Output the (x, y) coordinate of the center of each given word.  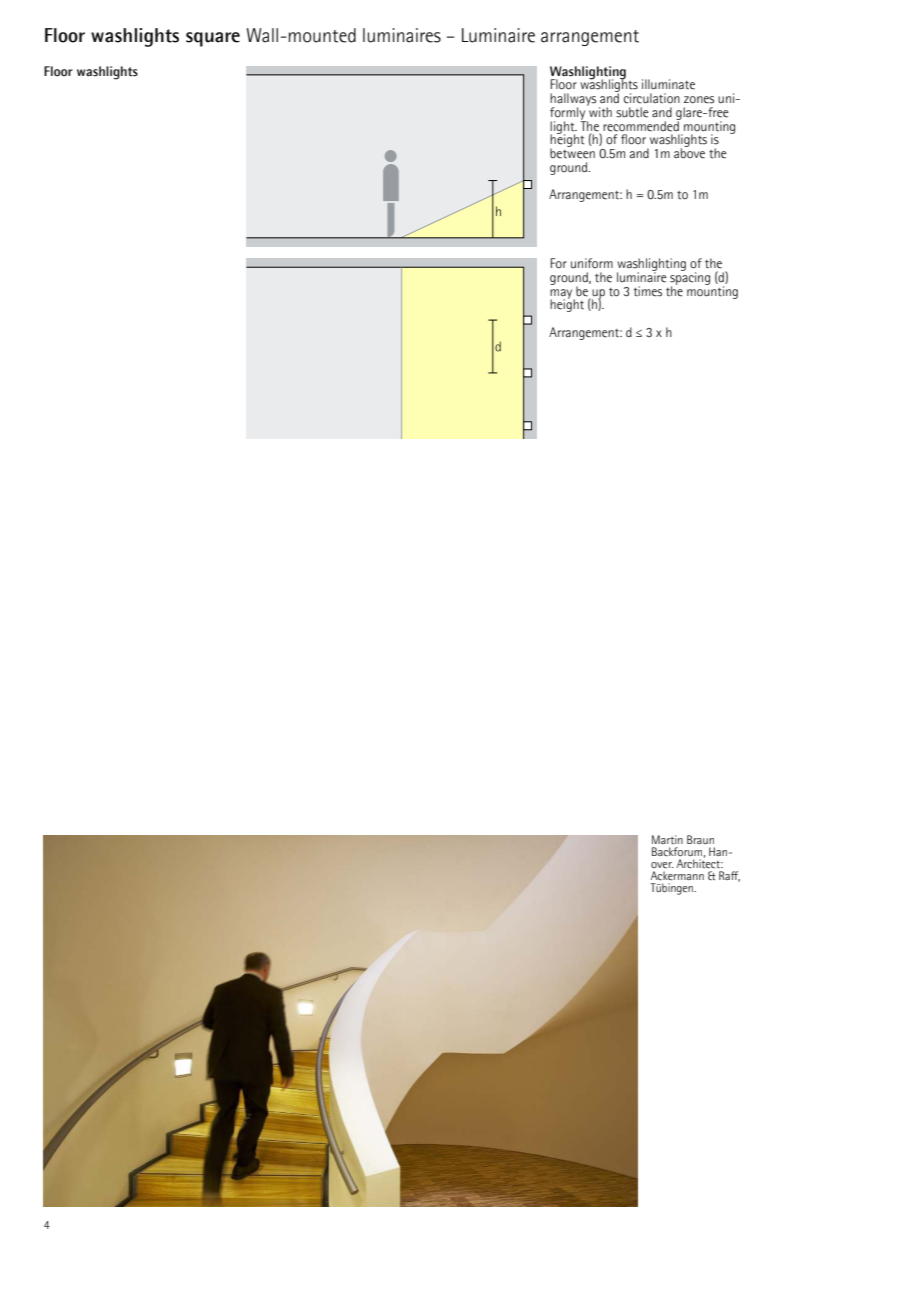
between (572, 152)
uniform (592, 263)
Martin (667, 839)
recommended (642, 125)
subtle (632, 112)
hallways (573, 100)
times (648, 291)
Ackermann (677, 875)
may (562, 295)
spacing (690, 278)
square (213, 39)
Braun (700, 839)
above (689, 152)
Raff (729, 876)
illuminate (668, 84)
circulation (652, 98)
